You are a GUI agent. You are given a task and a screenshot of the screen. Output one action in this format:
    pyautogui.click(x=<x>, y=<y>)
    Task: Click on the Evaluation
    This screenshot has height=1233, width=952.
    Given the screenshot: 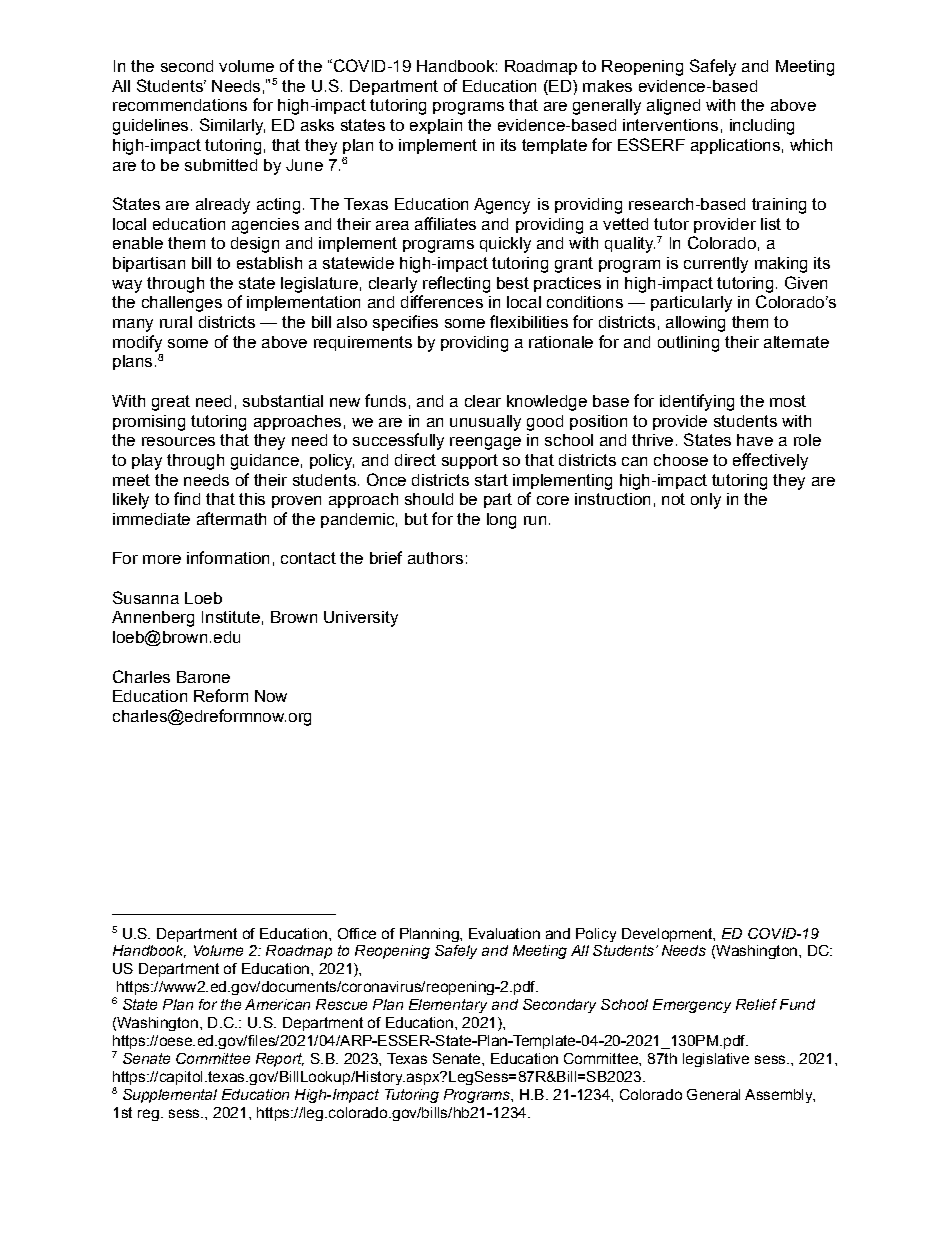 What is the action you would take?
    pyautogui.click(x=504, y=933)
